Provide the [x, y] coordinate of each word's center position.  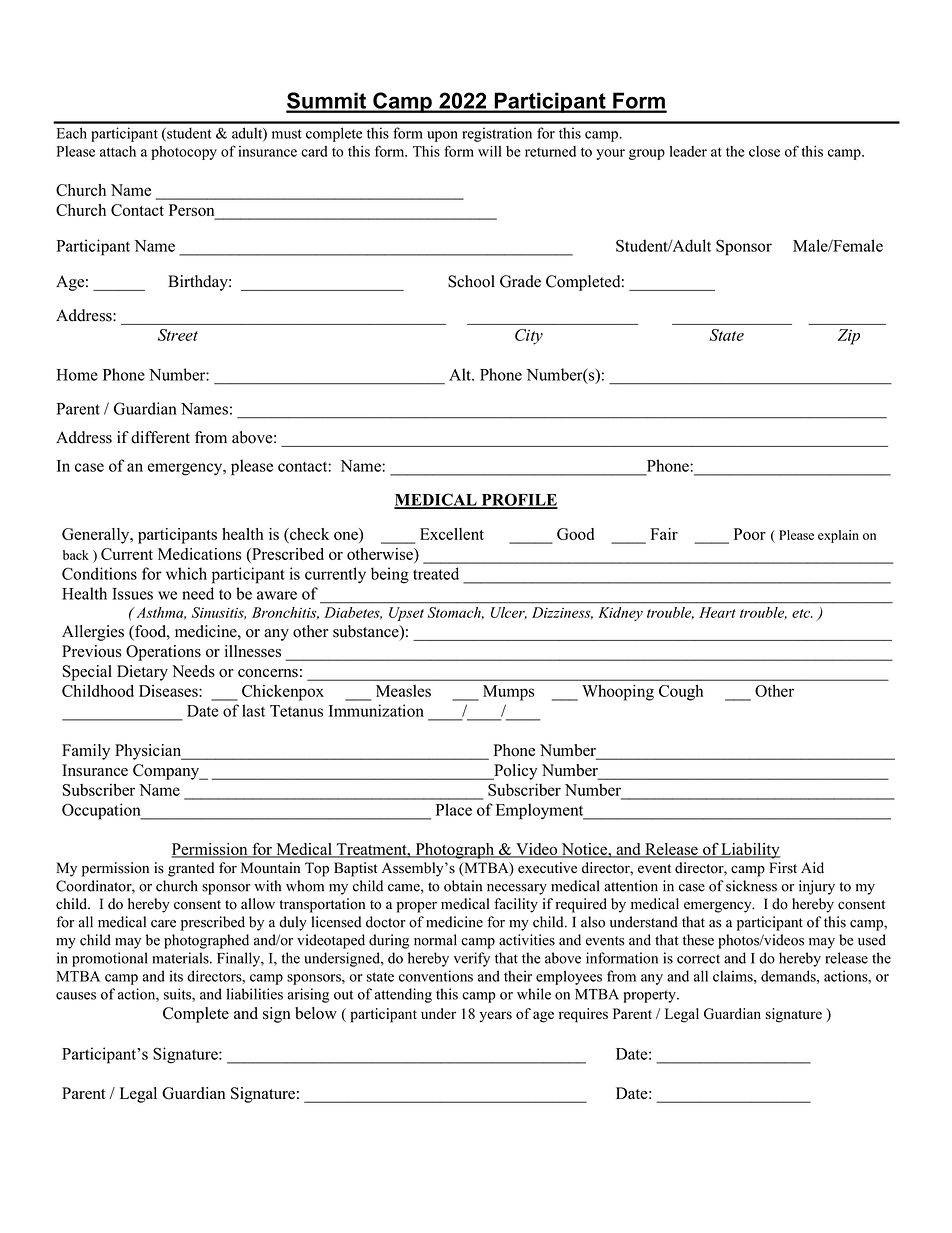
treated [436, 573]
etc [802, 613]
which [186, 573]
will [490, 151]
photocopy [184, 153]
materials [181, 958]
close [764, 151]
